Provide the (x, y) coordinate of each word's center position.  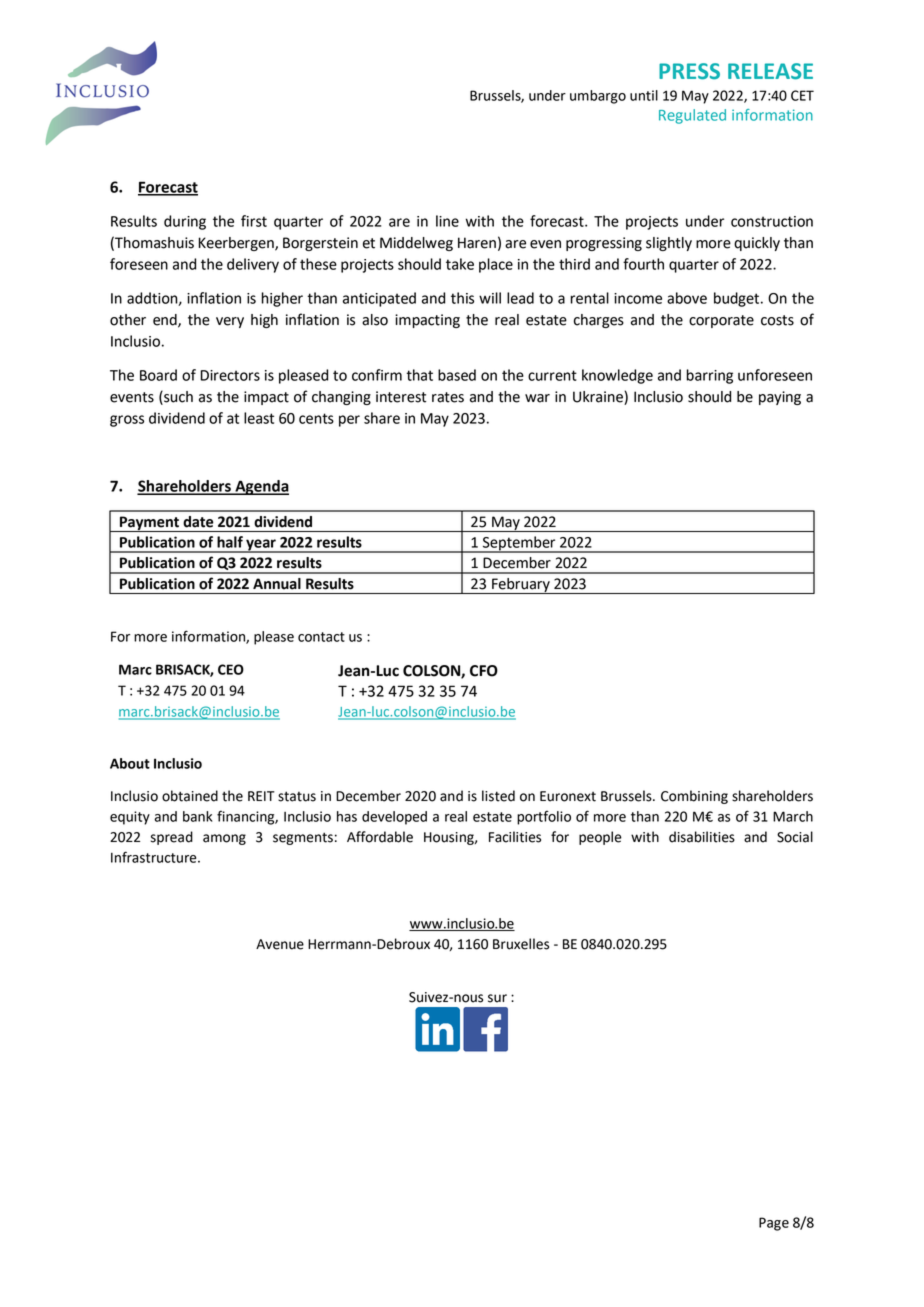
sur (497, 998)
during (185, 222)
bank (198, 816)
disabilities (702, 837)
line (447, 221)
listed (498, 796)
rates (448, 397)
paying (780, 398)
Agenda (261, 487)
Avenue (280, 944)
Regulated (692, 116)
